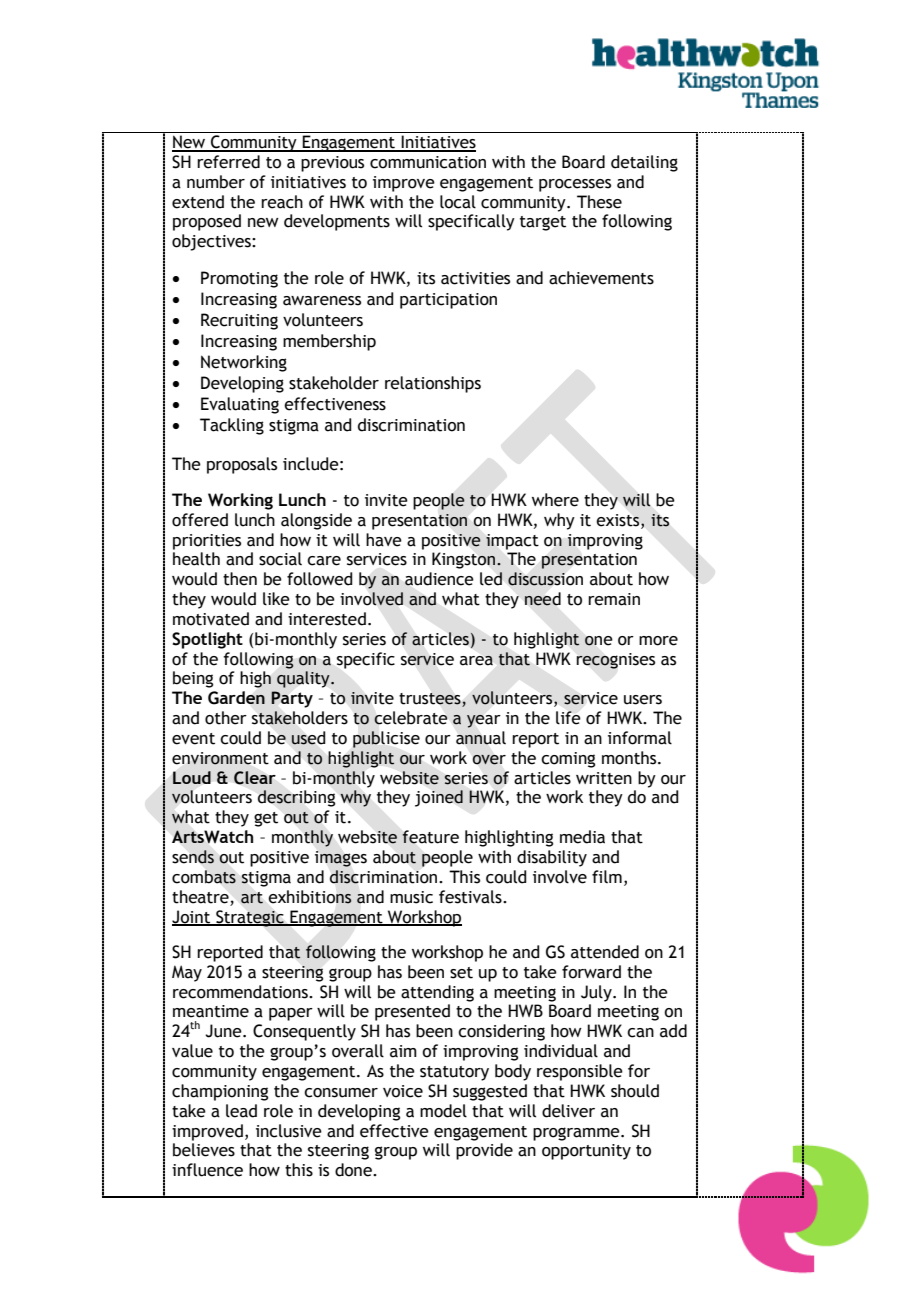 The width and height of the page is (924, 1308). What do you see at coordinates (586, 1152) in the page?
I see `opportunity` at bounding box center [586, 1152].
